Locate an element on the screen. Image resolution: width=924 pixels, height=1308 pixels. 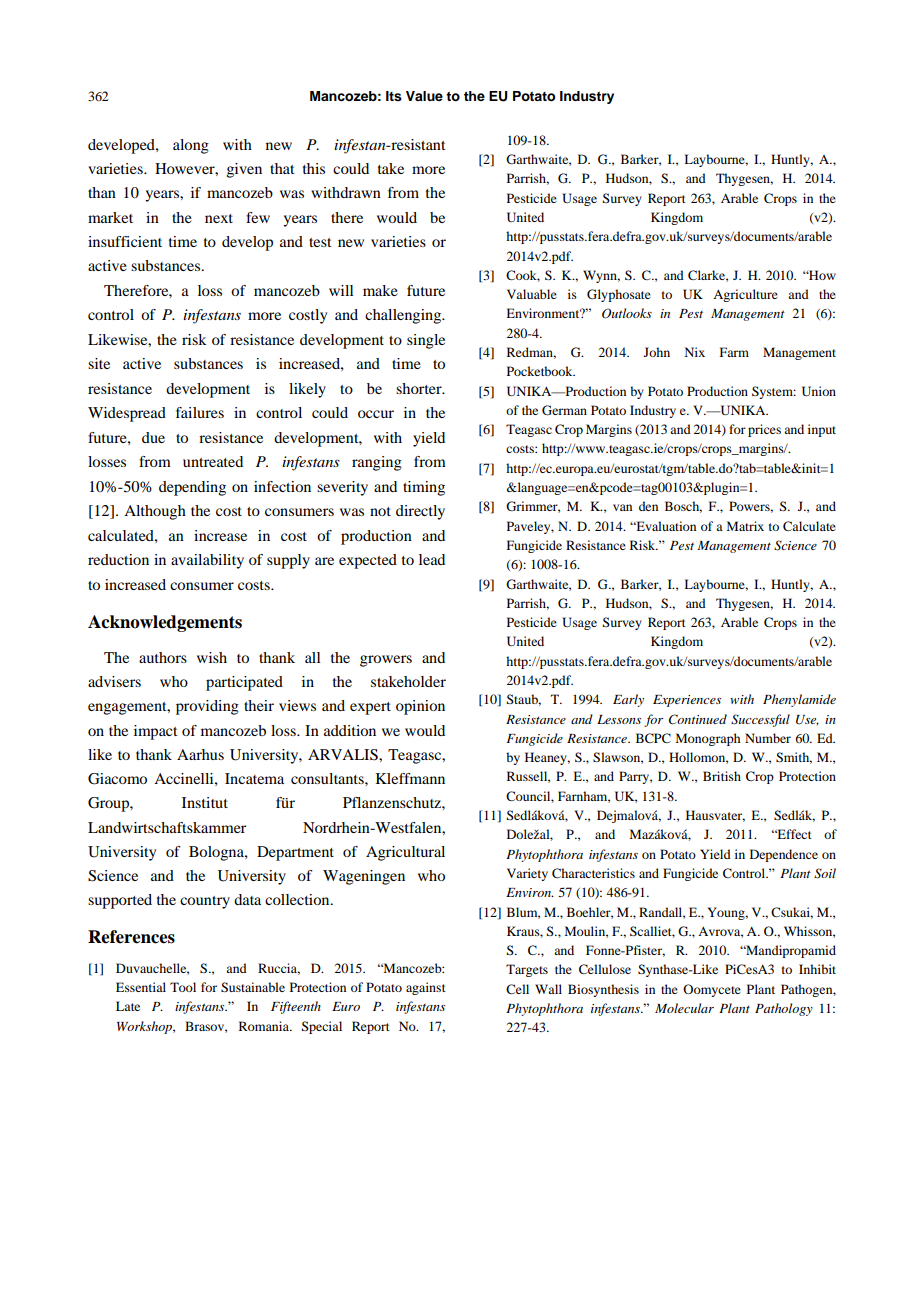
lead is located at coordinates (432, 559).
